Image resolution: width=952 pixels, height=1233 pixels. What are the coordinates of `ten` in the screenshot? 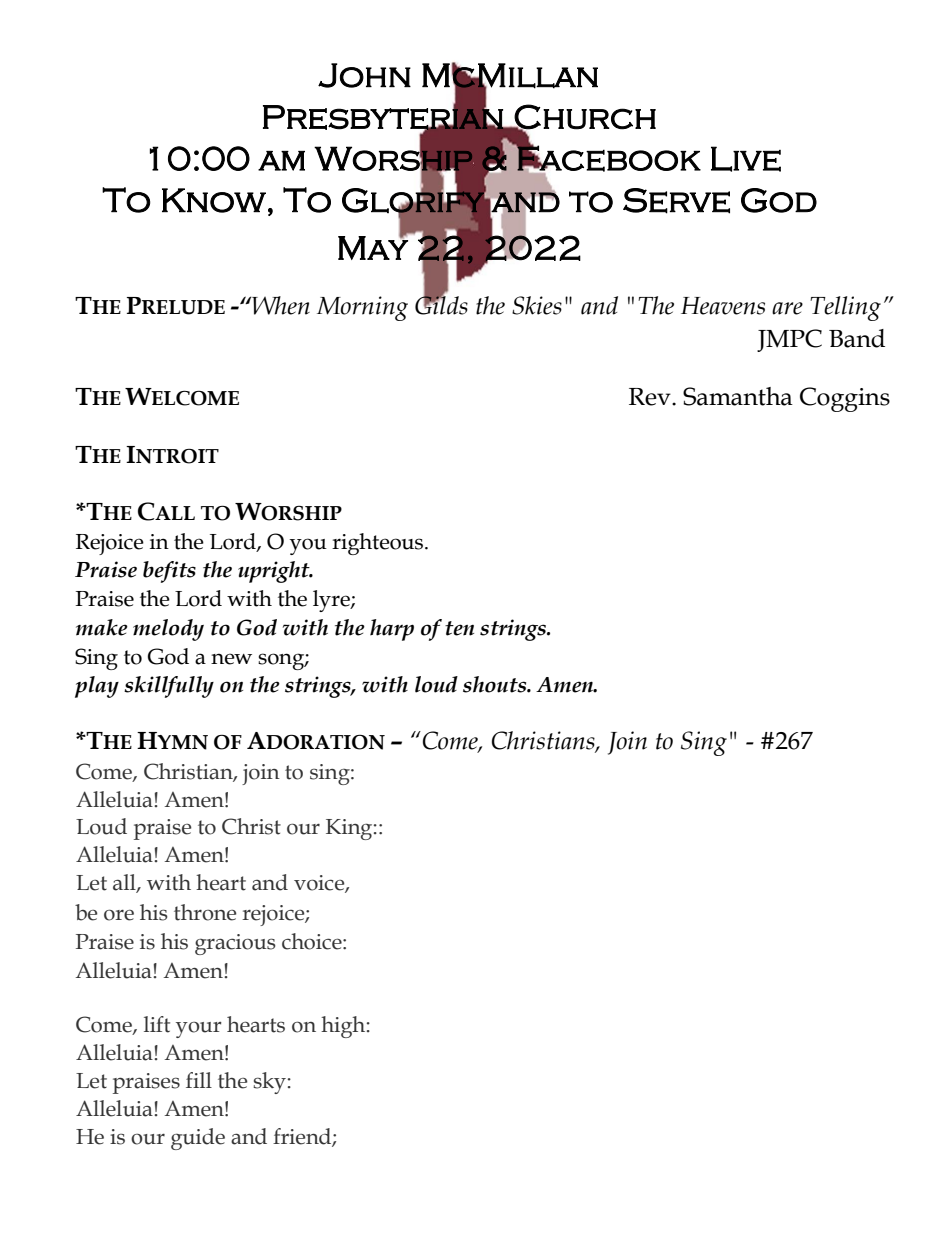 It's located at (459, 628).
